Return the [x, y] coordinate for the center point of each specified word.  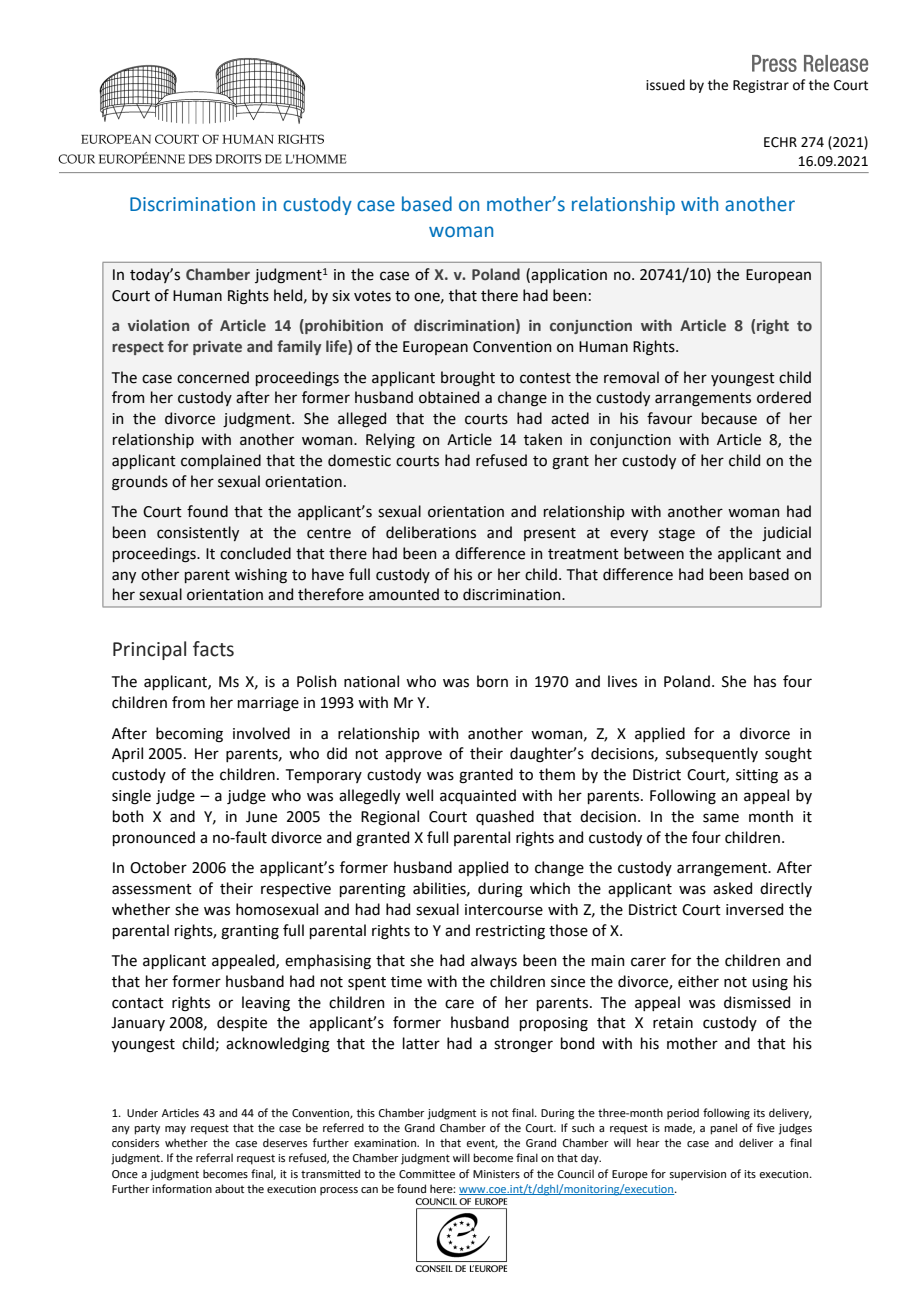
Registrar [761, 86]
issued [665, 85]
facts [213, 649]
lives [622, 681]
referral [214, 1157]
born [492, 681]
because [729, 418]
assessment [152, 889]
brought [468, 379]
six [341, 296]
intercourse [504, 910]
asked [732, 888]
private [217, 348]
